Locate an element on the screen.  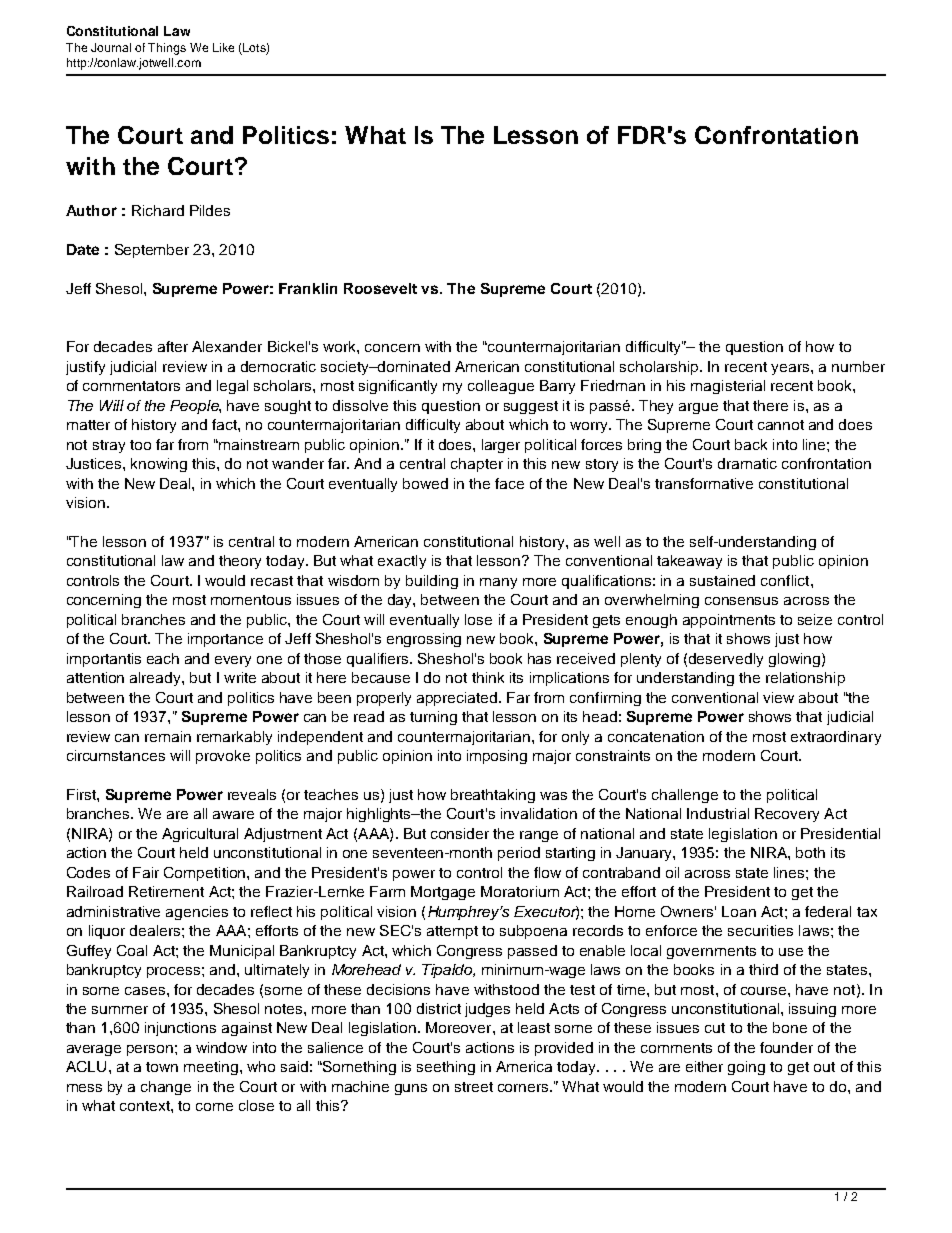
Roosevelt is located at coordinates (380, 288).
